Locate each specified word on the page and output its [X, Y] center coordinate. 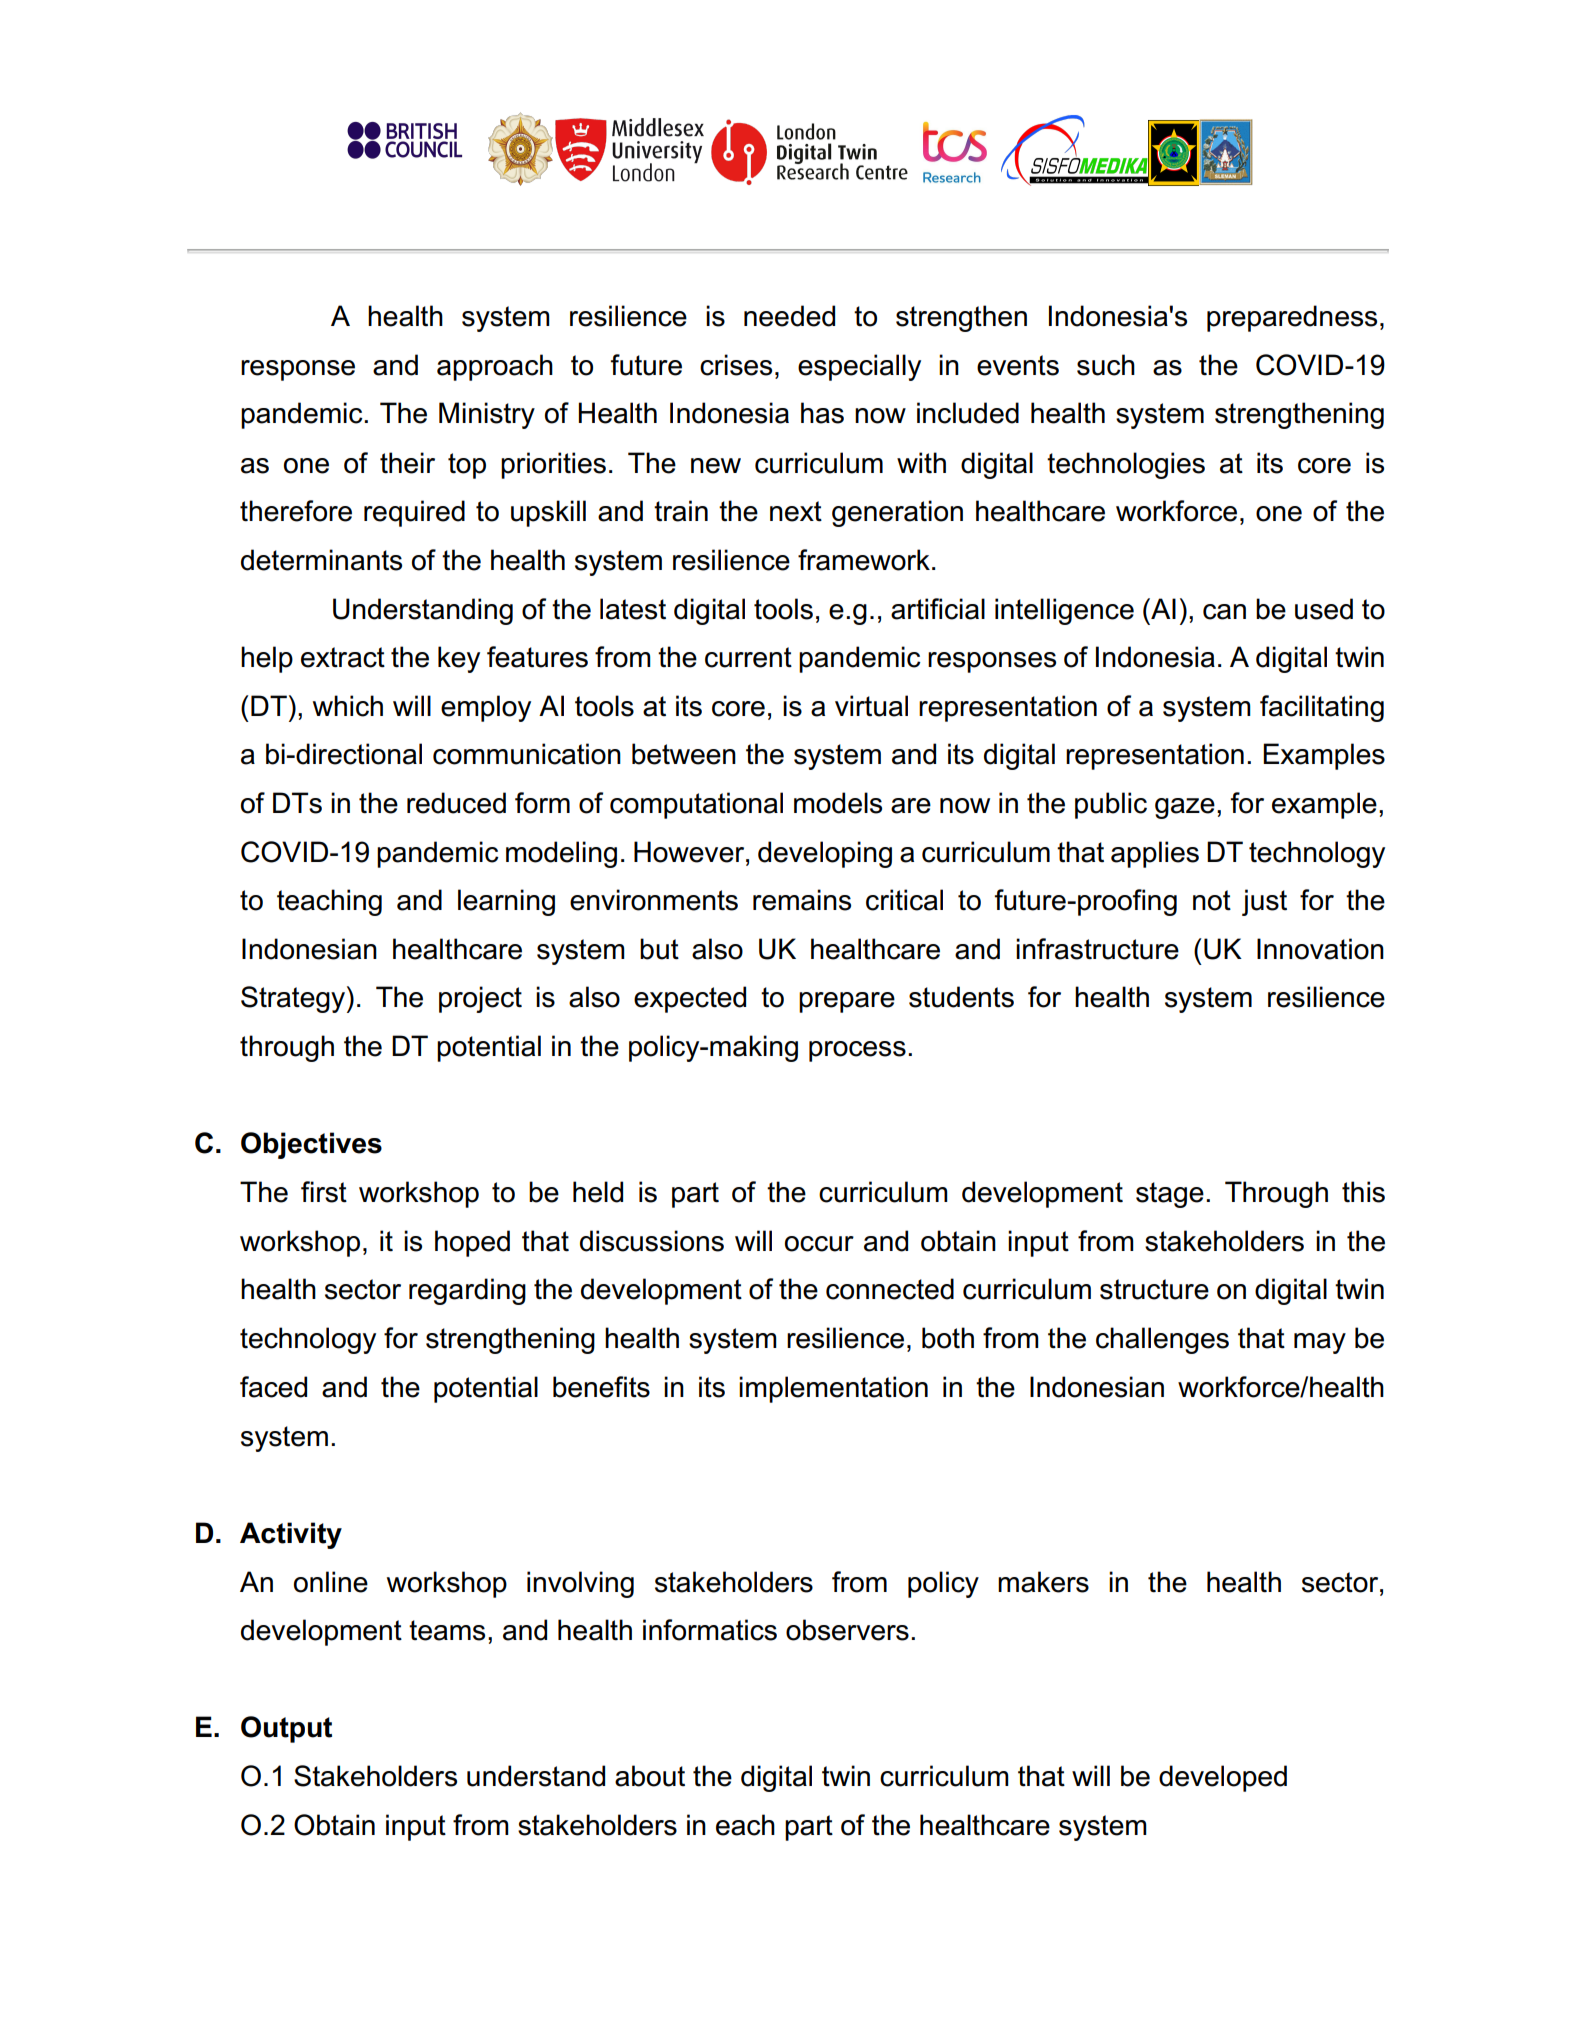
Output [286, 1729]
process [857, 1051]
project [480, 999]
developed [1223, 1778]
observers [847, 1630]
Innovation [1320, 949]
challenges [1162, 1340]
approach [495, 367]
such [1106, 365]
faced [273, 1387]
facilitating [1322, 708]
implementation [833, 1389]
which [348, 706]
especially [859, 367]
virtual [871, 706]
